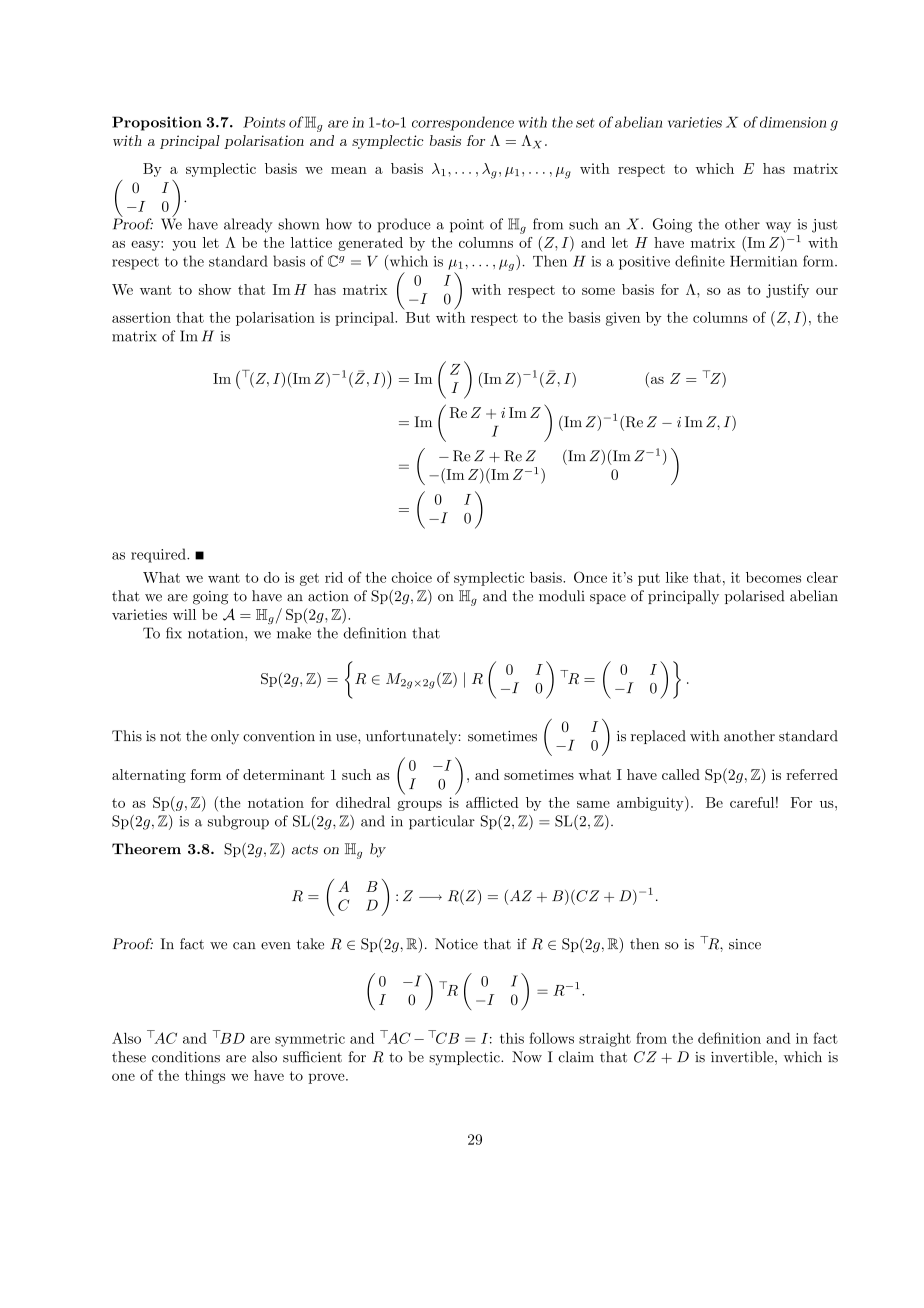 The height and width of the screenshot is (1308, 924). I want to click on But, so click(418, 317).
